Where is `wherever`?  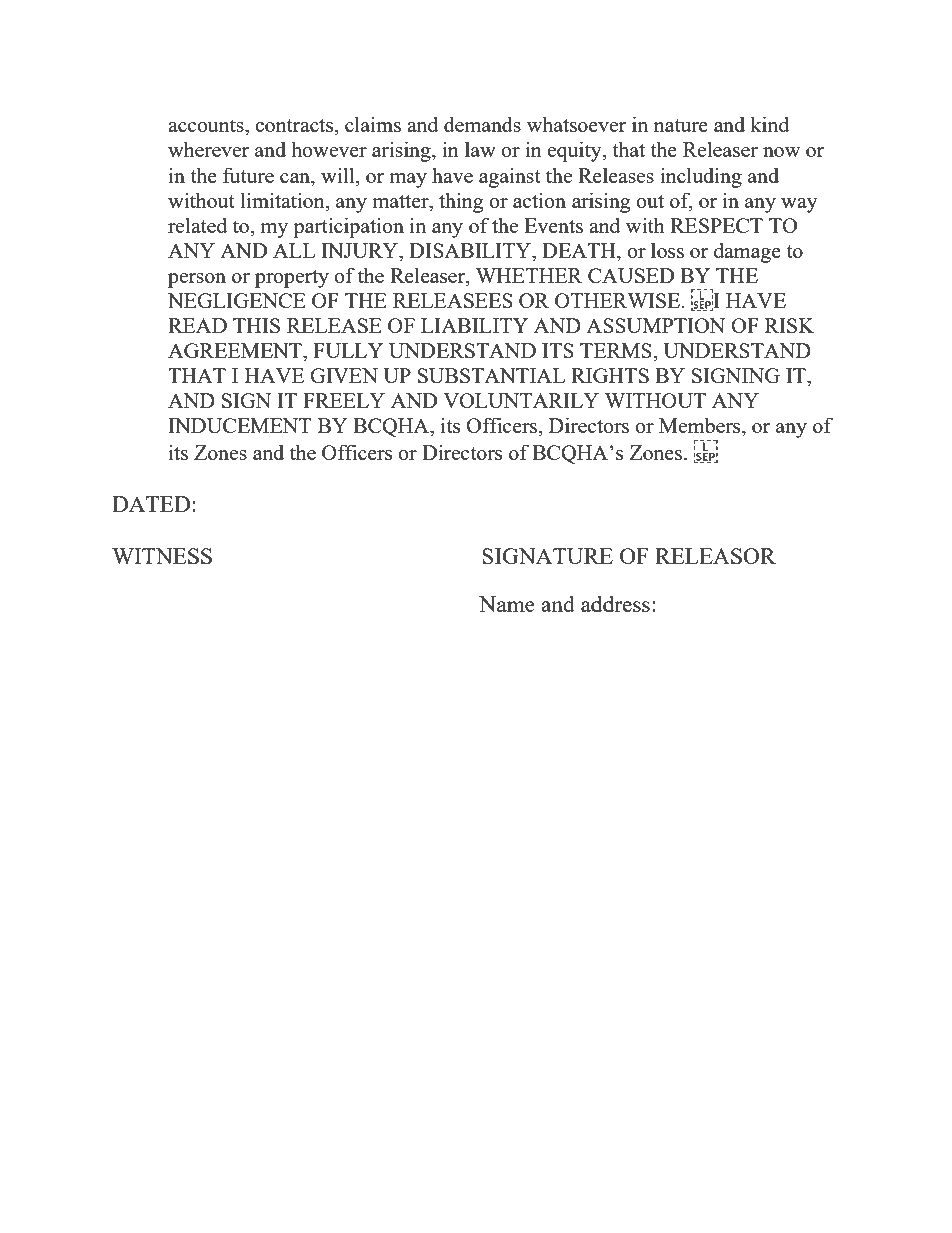
wherever is located at coordinates (208, 149).
